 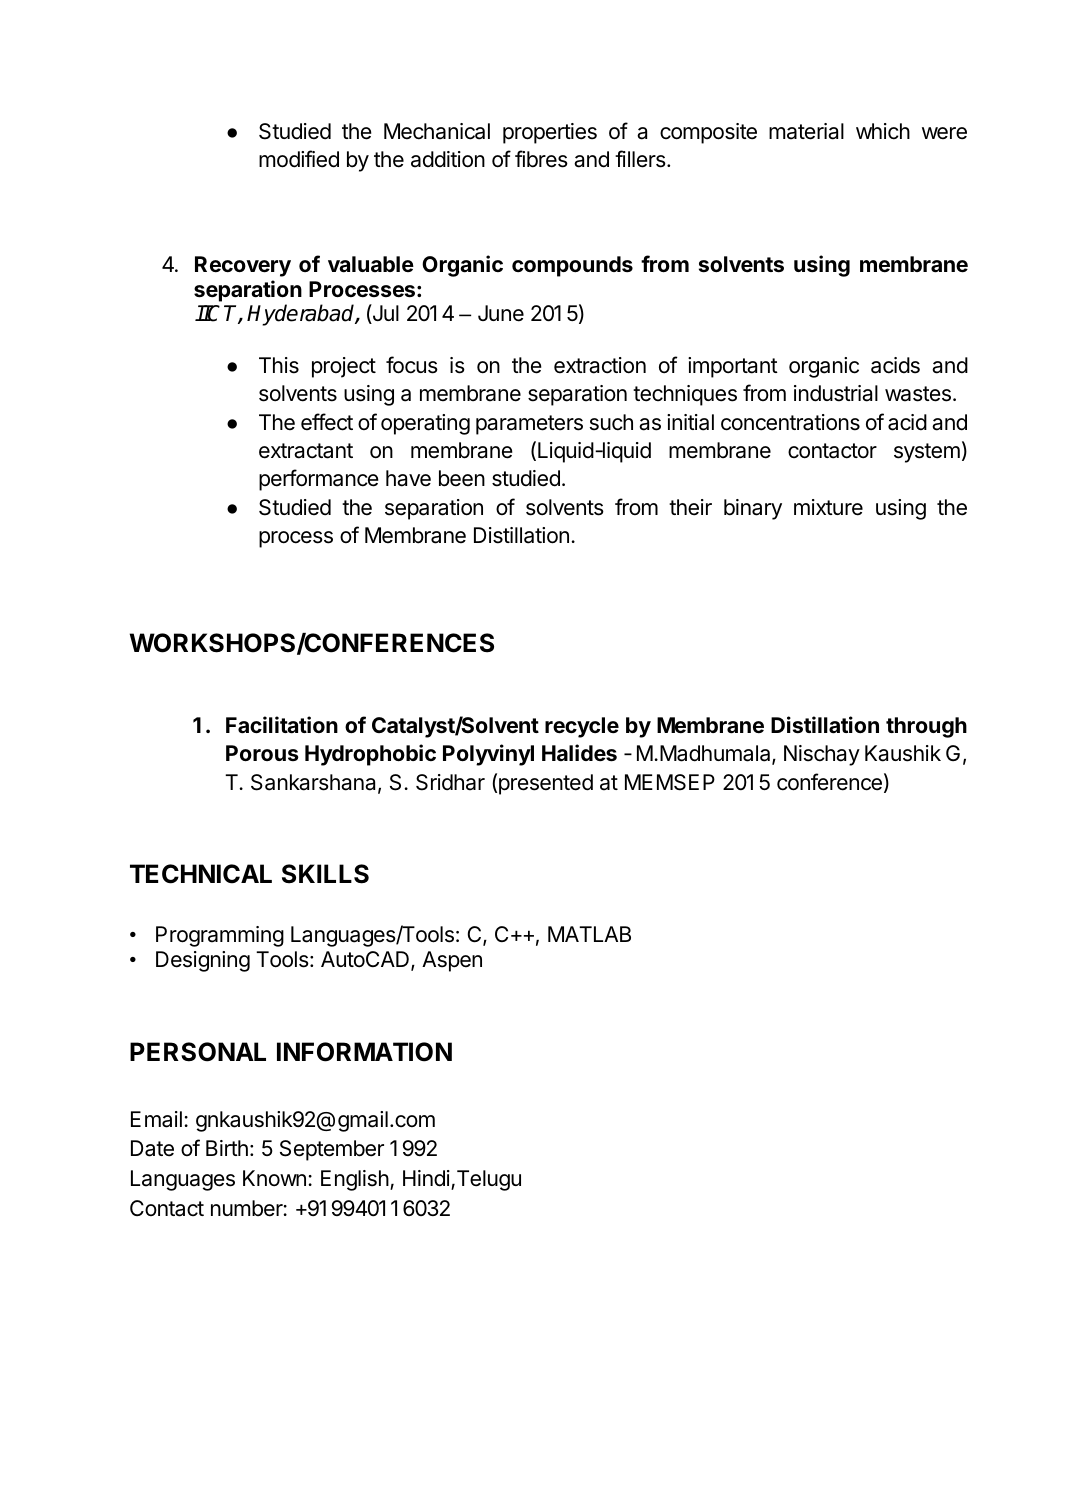 I want to click on fibres, so click(x=541, y=159).
